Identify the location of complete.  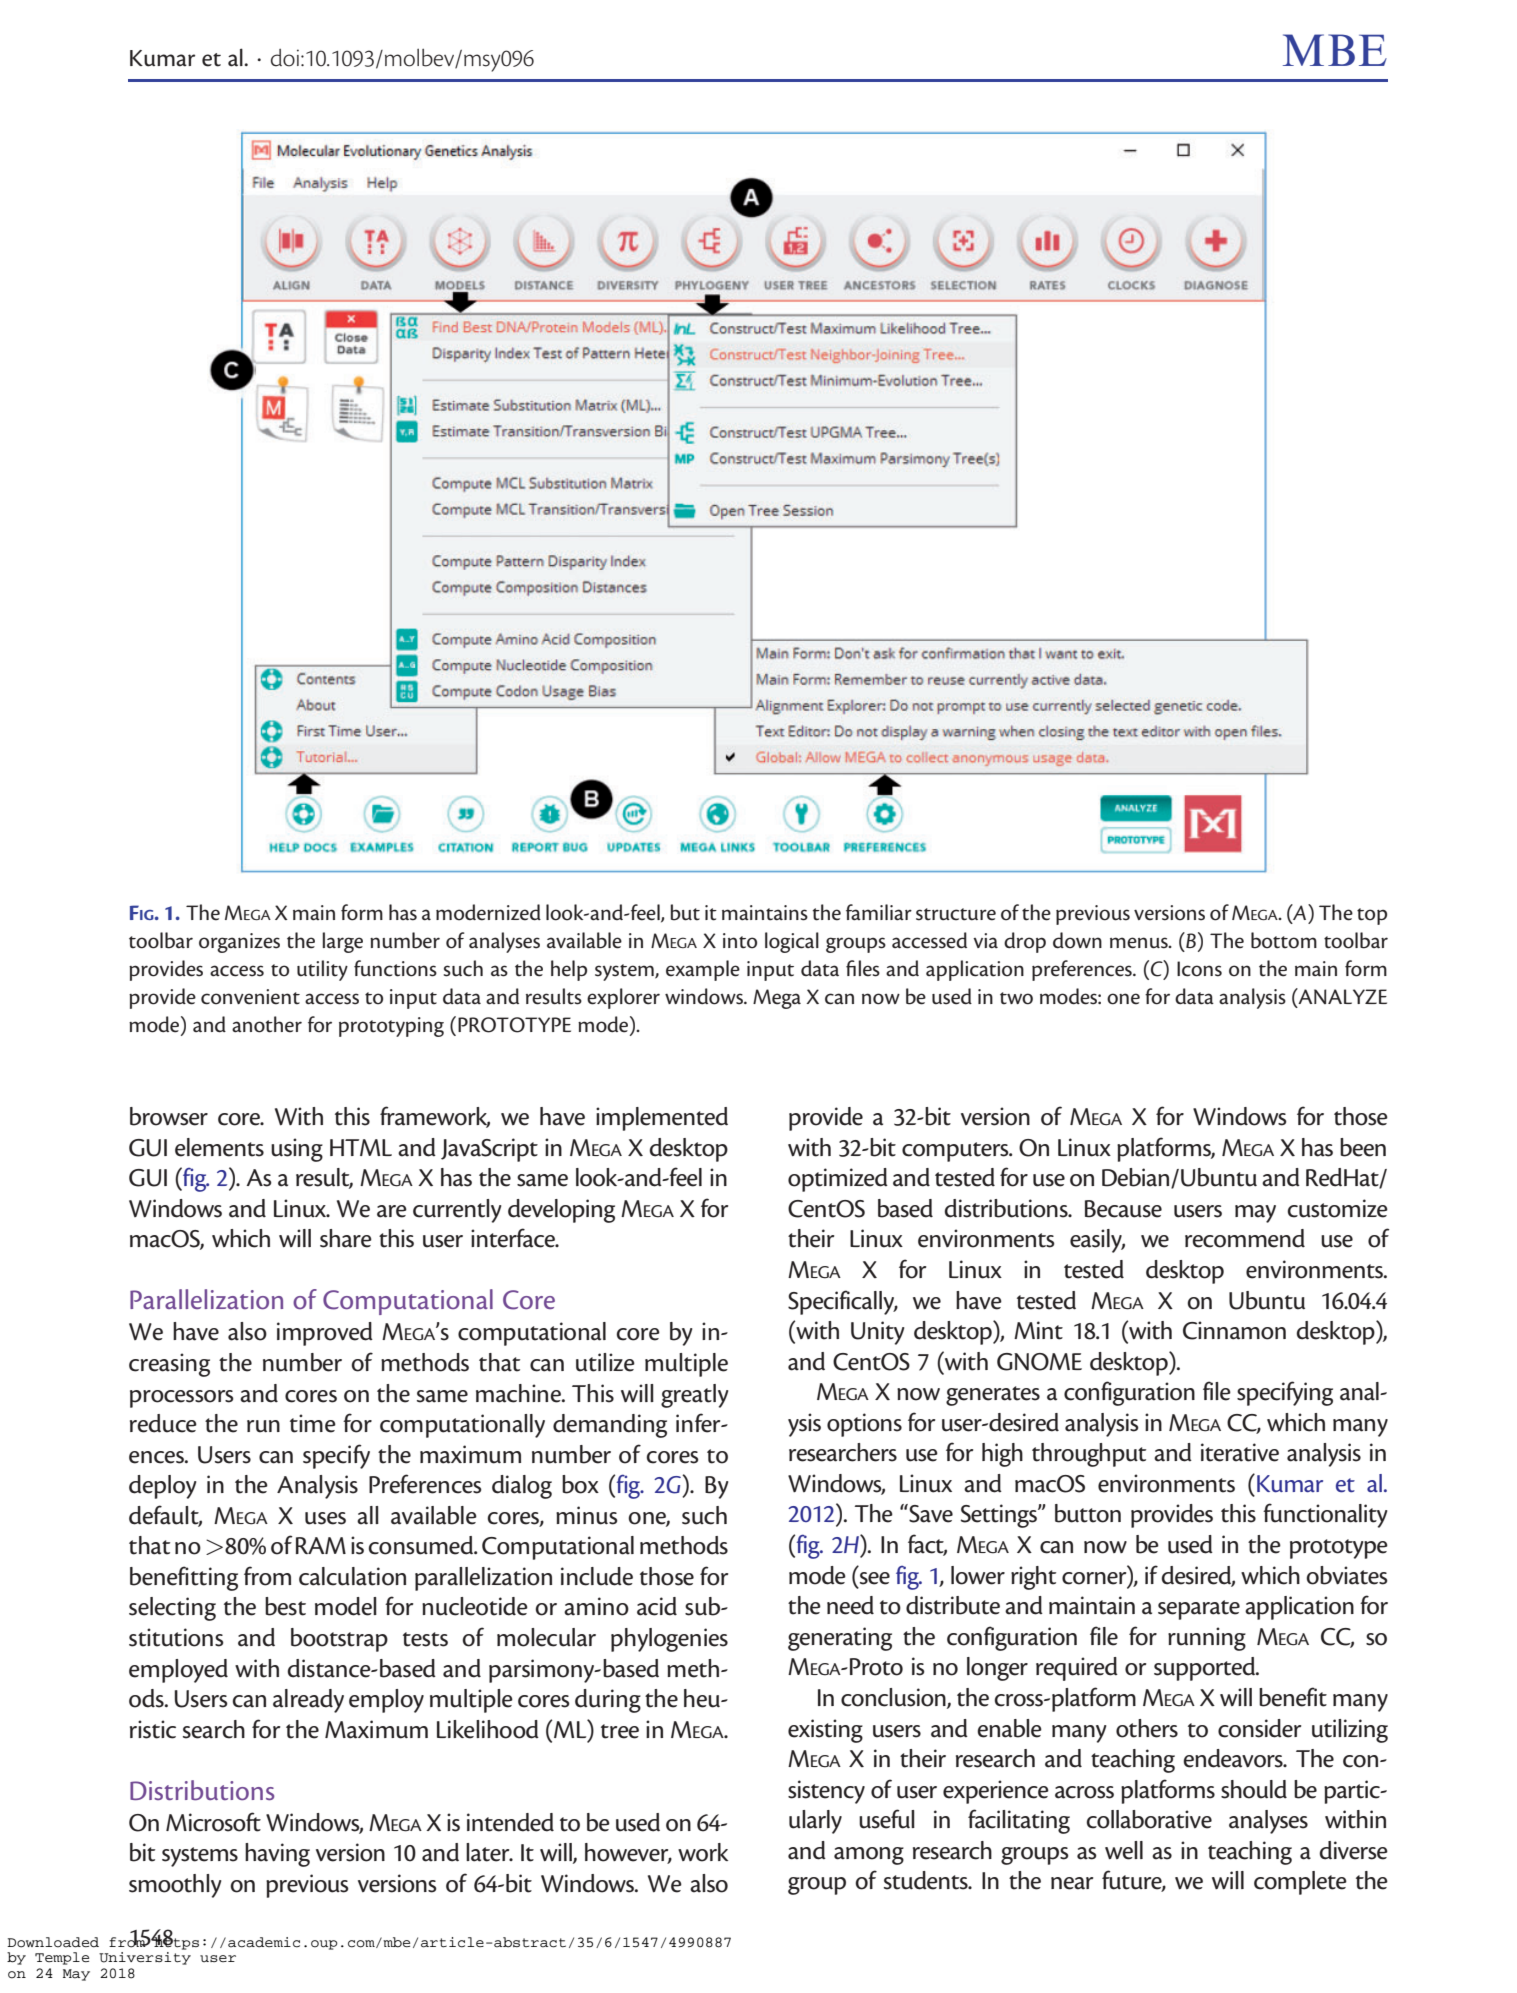
(1300, 1883).
